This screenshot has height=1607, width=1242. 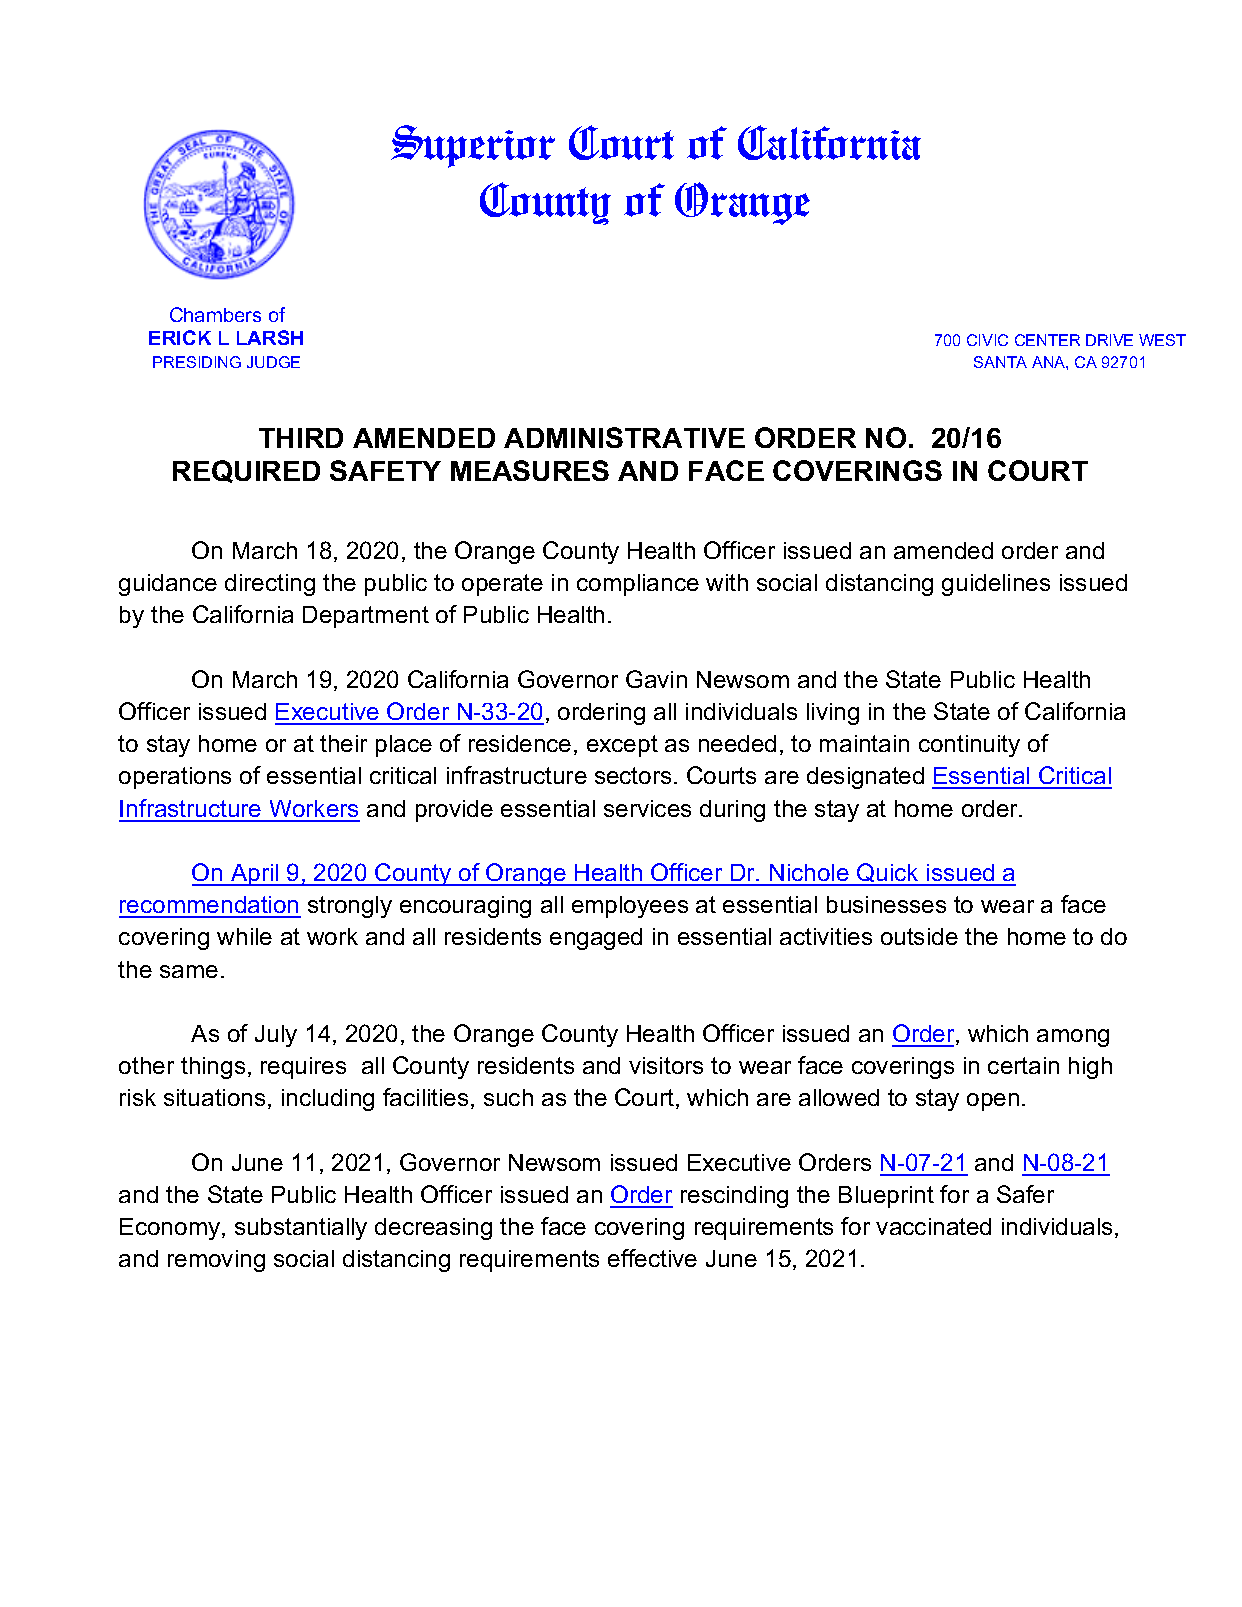 What do you see at coordinates (987, 340) in the screenshot?
I see `CIVIC` at bounding box center [987, 340].
